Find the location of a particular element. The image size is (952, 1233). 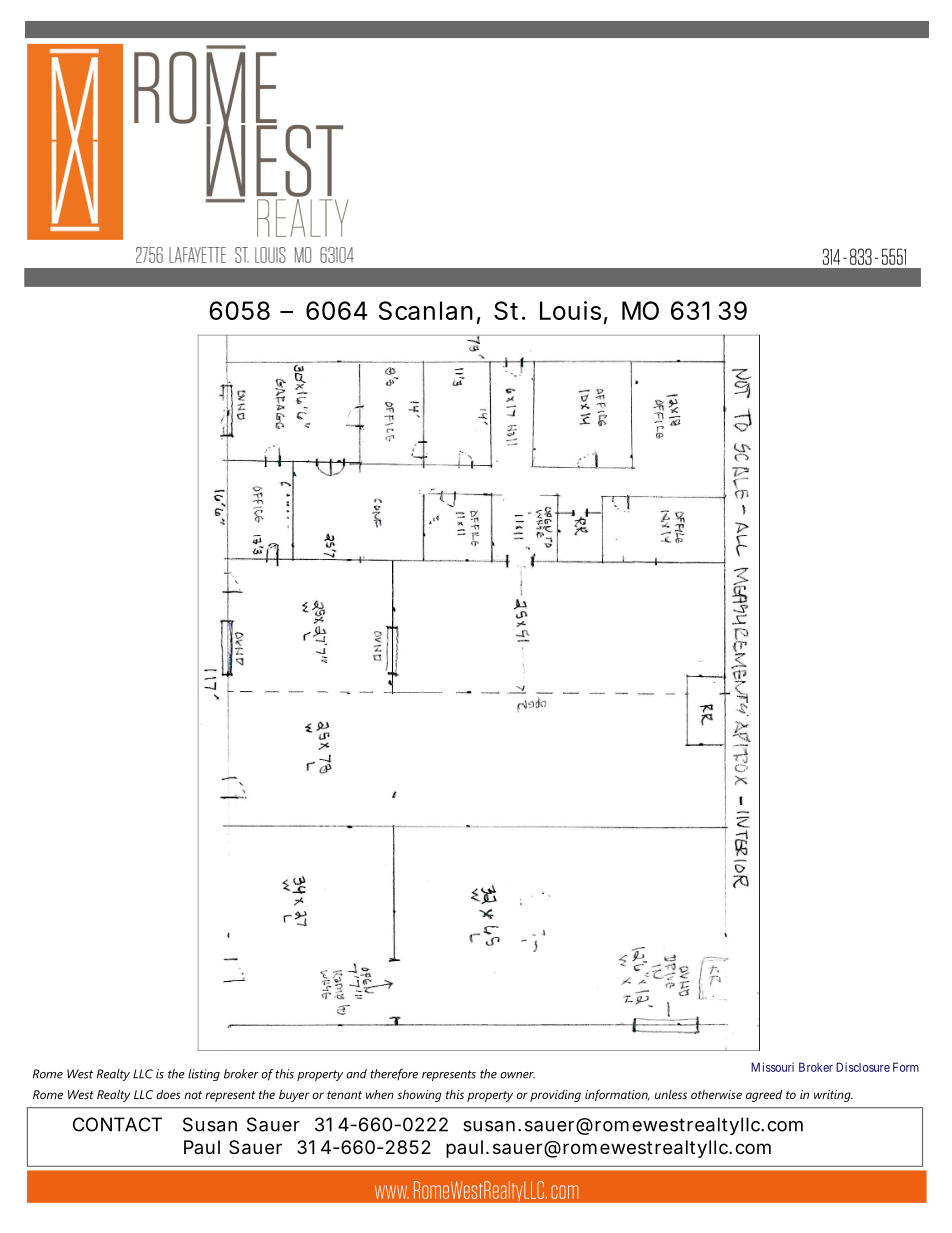

listing is located at coordinates (204, 1075).
